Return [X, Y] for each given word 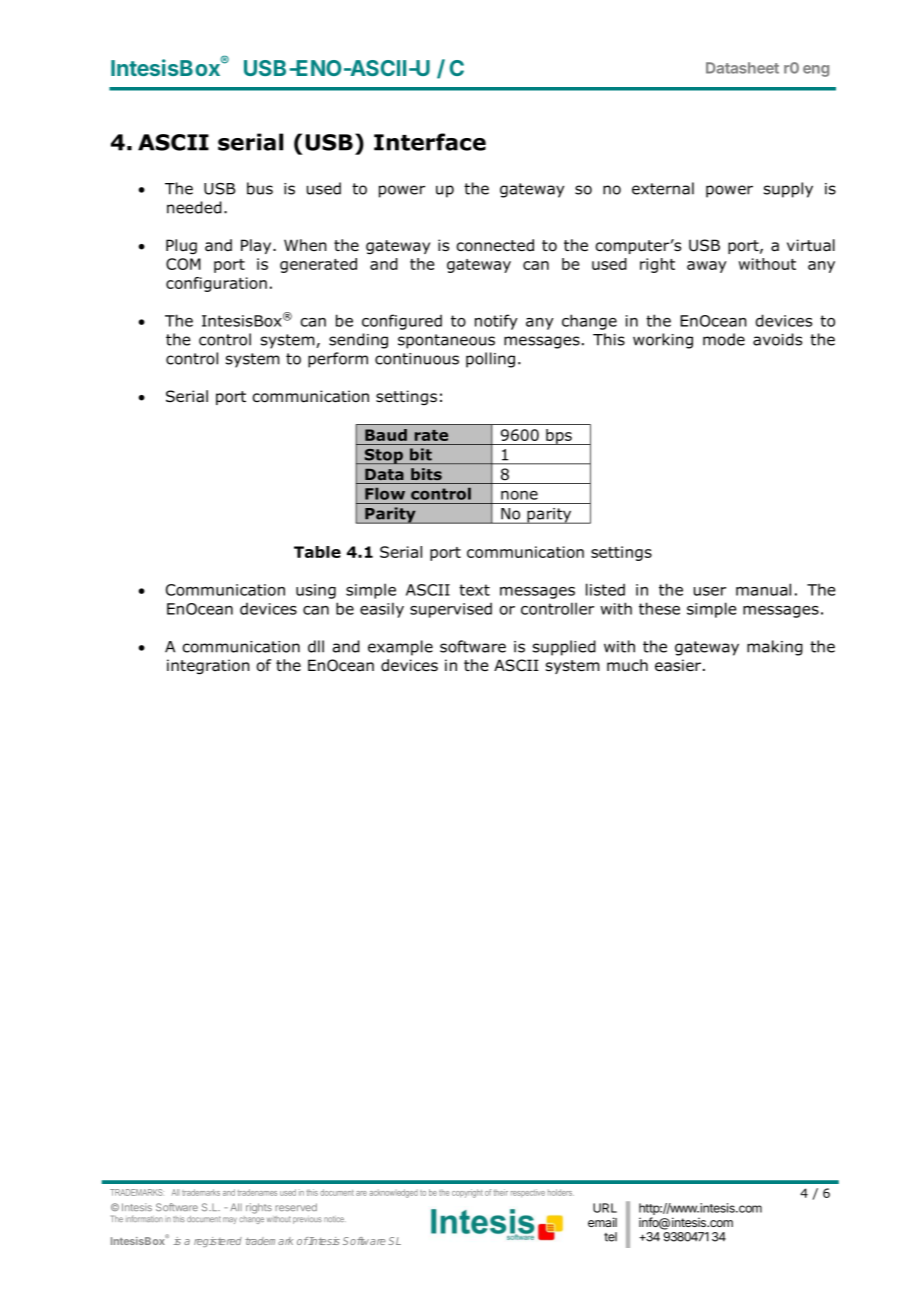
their [500, 1192]
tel [610, 1237]
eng [816, 71]
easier [679, 665]
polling [490, 360]
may [230, 1220]
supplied [564, 648]
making [775, 648]
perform [338, 360]
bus [260, 188]
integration [208, 667]
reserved [296, 1207]
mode [724, 339]
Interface [430, 142]
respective [528, 1193]
